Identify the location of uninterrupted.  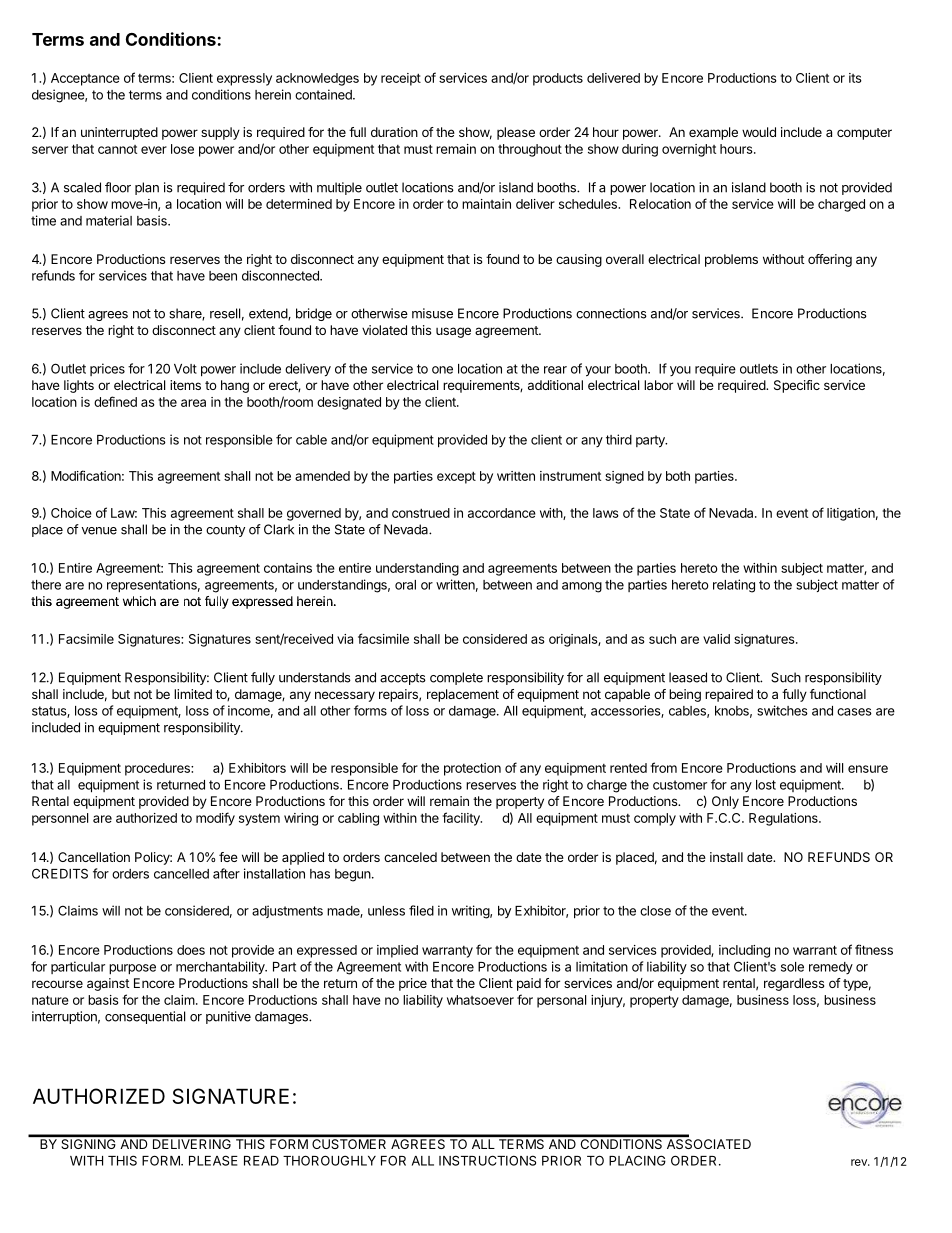
(119, 133).
